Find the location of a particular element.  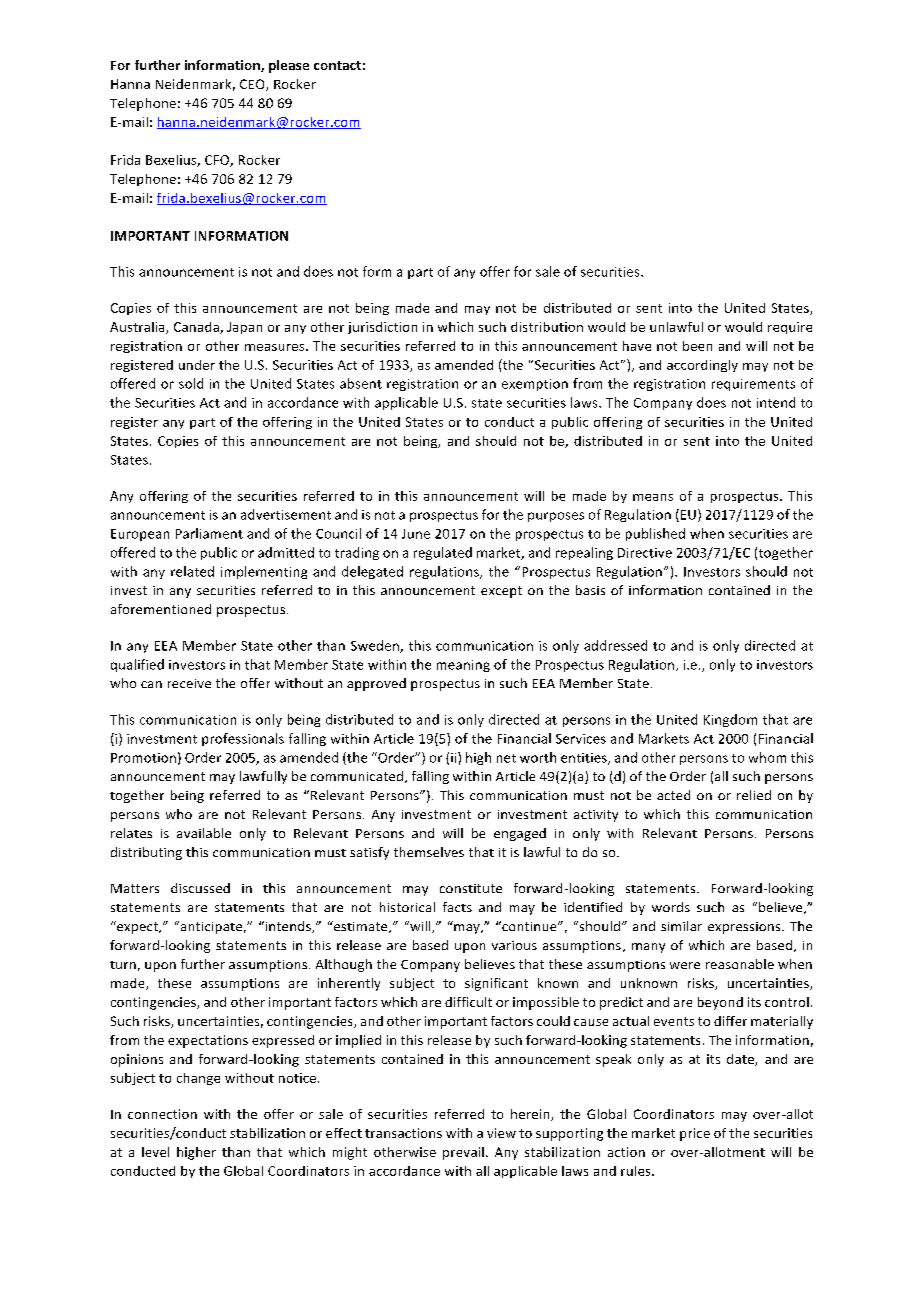

please is located at coordinates (289, 66).
